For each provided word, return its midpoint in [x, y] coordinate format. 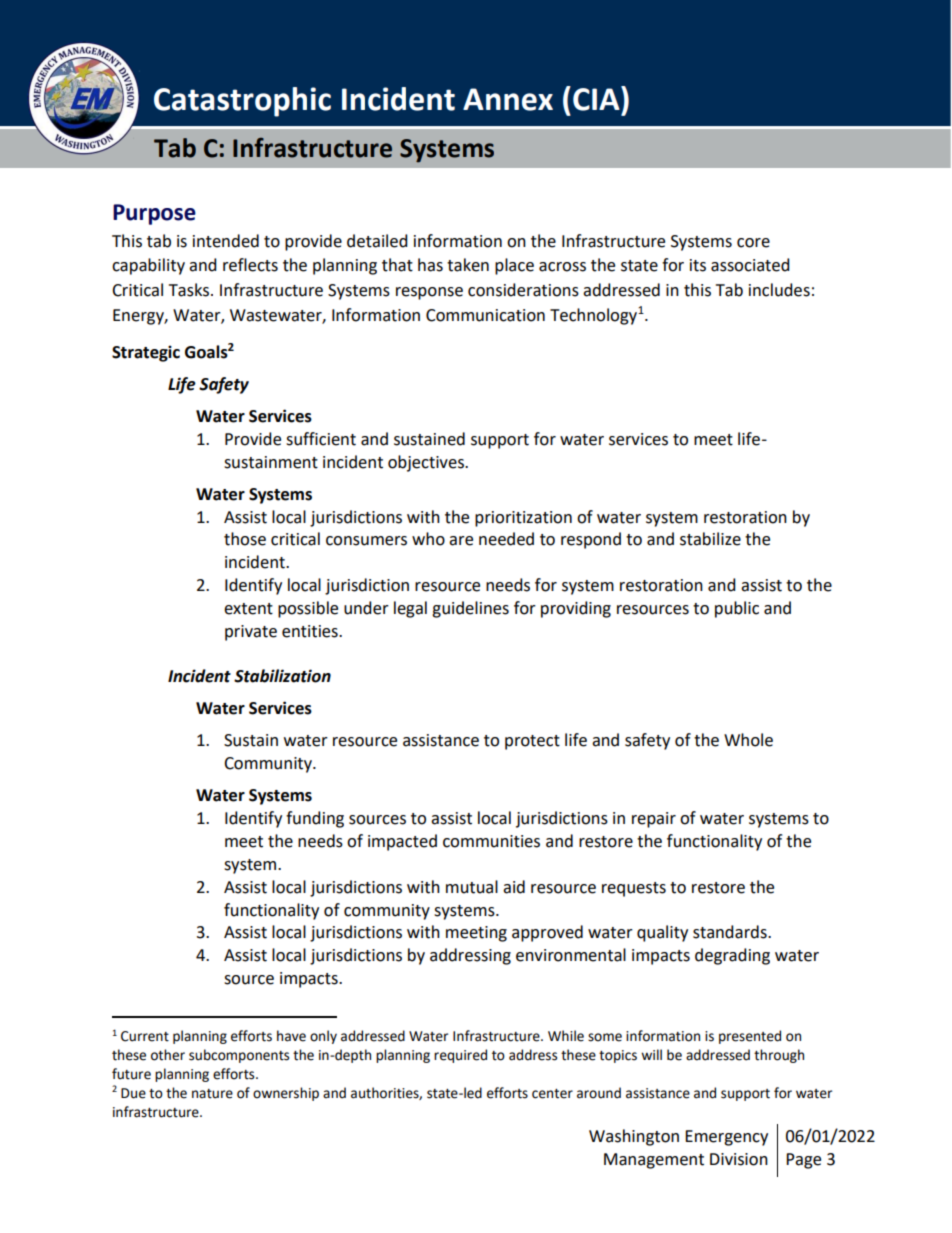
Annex [508, 99]
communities [491, 841]
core [753, 243]
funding [315, 819]
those [245, 539]
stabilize [710, 539]
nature [212, 1094]
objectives [427, 463]
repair [654, 820]
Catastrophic [242, 102]
